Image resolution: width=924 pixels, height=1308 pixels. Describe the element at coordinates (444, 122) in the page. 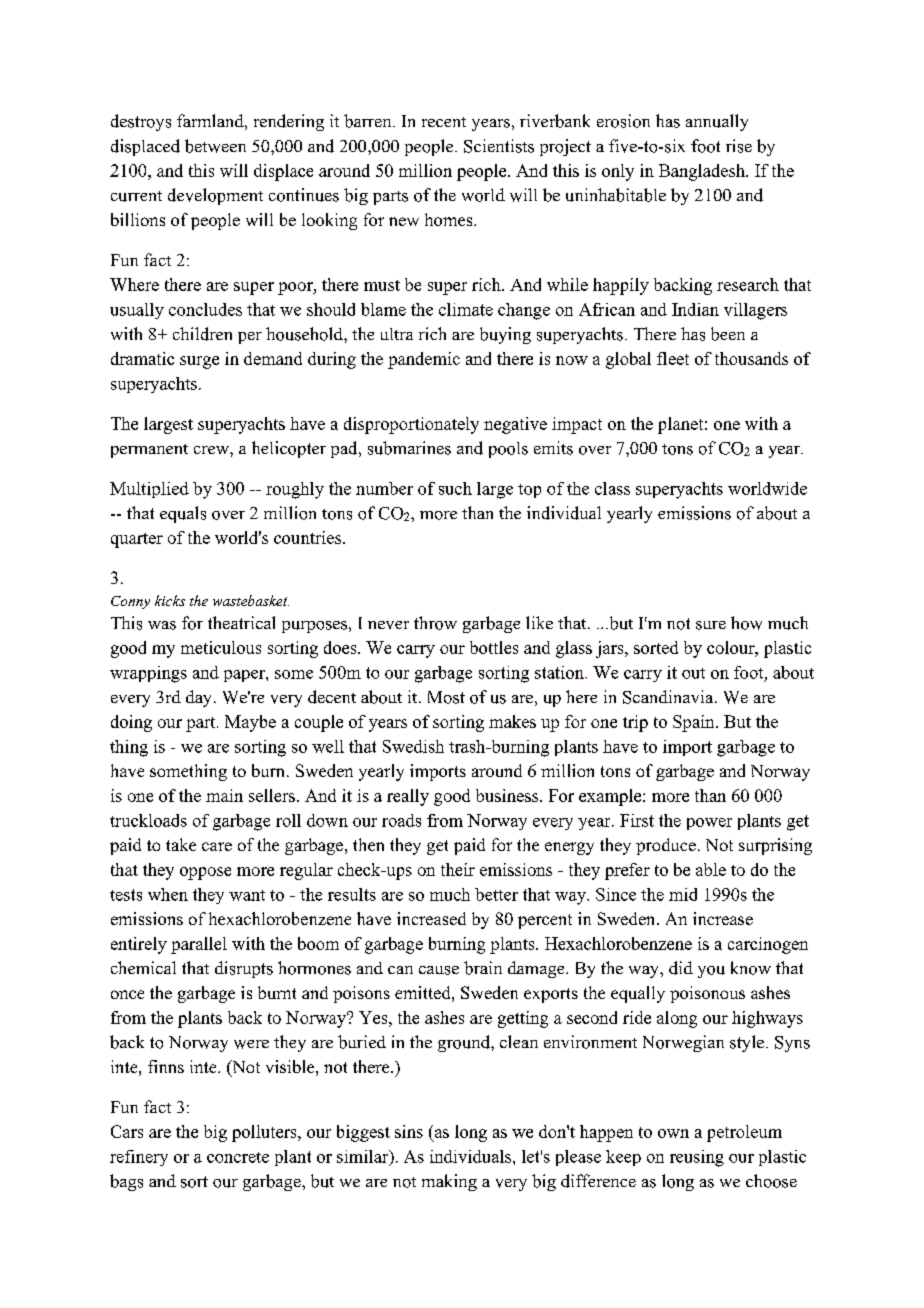

I see `recent` at that location.
